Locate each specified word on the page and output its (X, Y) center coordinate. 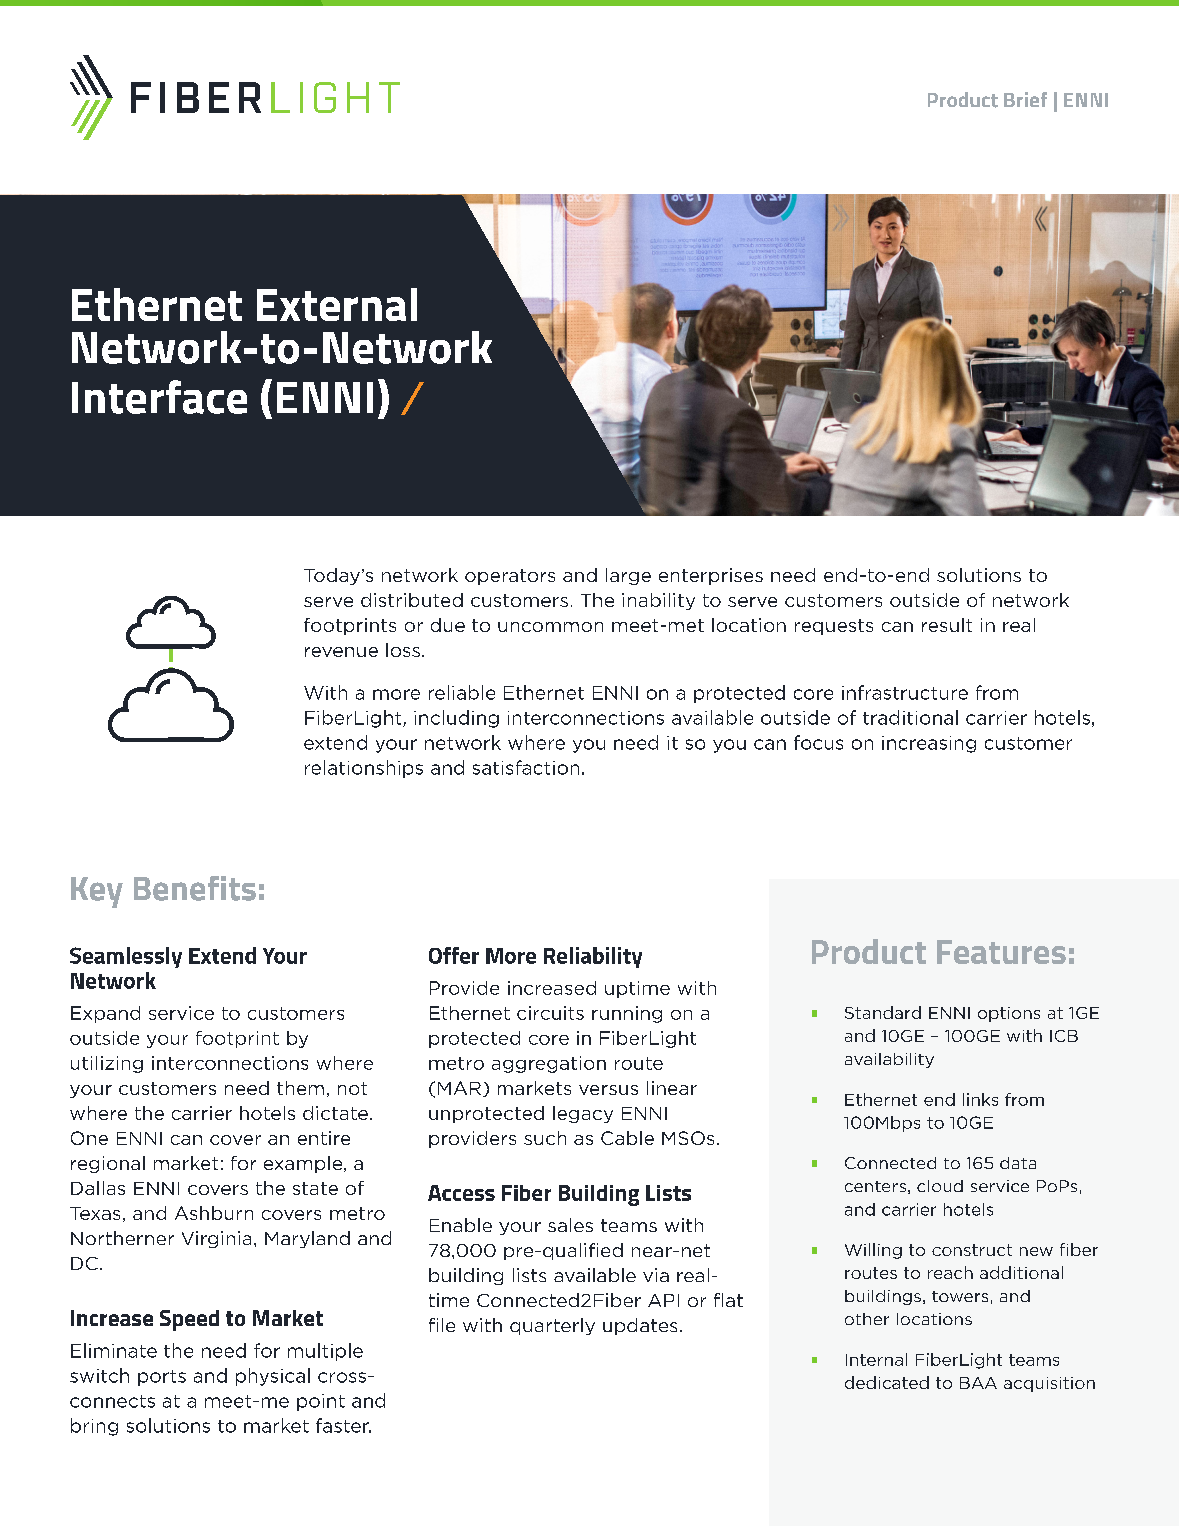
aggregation (549, 1064)
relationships (364, 769)
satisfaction (526, 767)
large (628, 576)
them (300, 1088)
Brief (1025, 99)
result (947, 625)
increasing (929, 744)
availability (889, 1060)
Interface (159, 397)
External (337, 304)
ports (162, 1378)
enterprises (711, 576)
